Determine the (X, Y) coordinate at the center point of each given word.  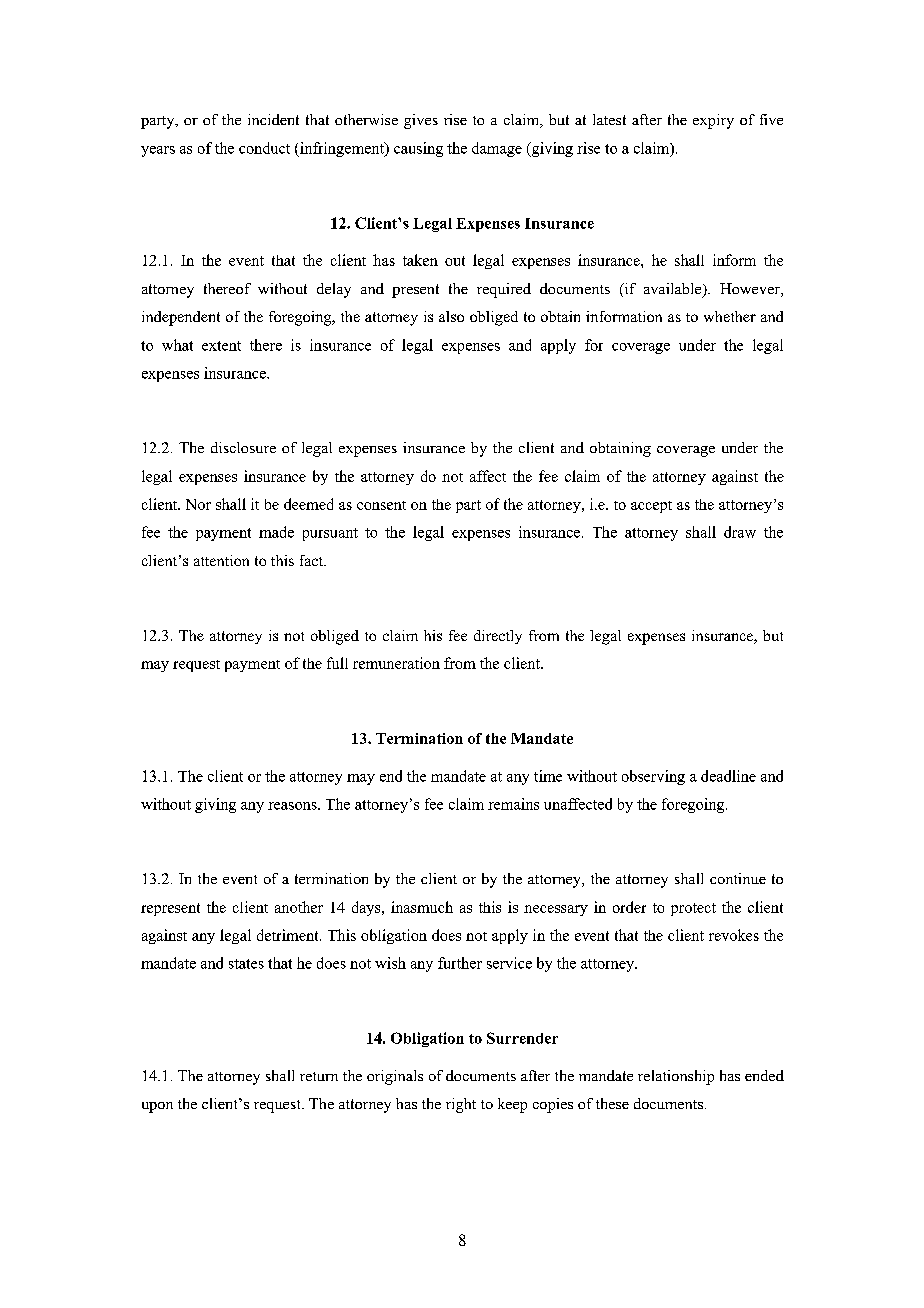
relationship (676, 1077)
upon (157, 1107)
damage (497, 149)
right (461, 1105)
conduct (264, 148)
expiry (713, 121)
